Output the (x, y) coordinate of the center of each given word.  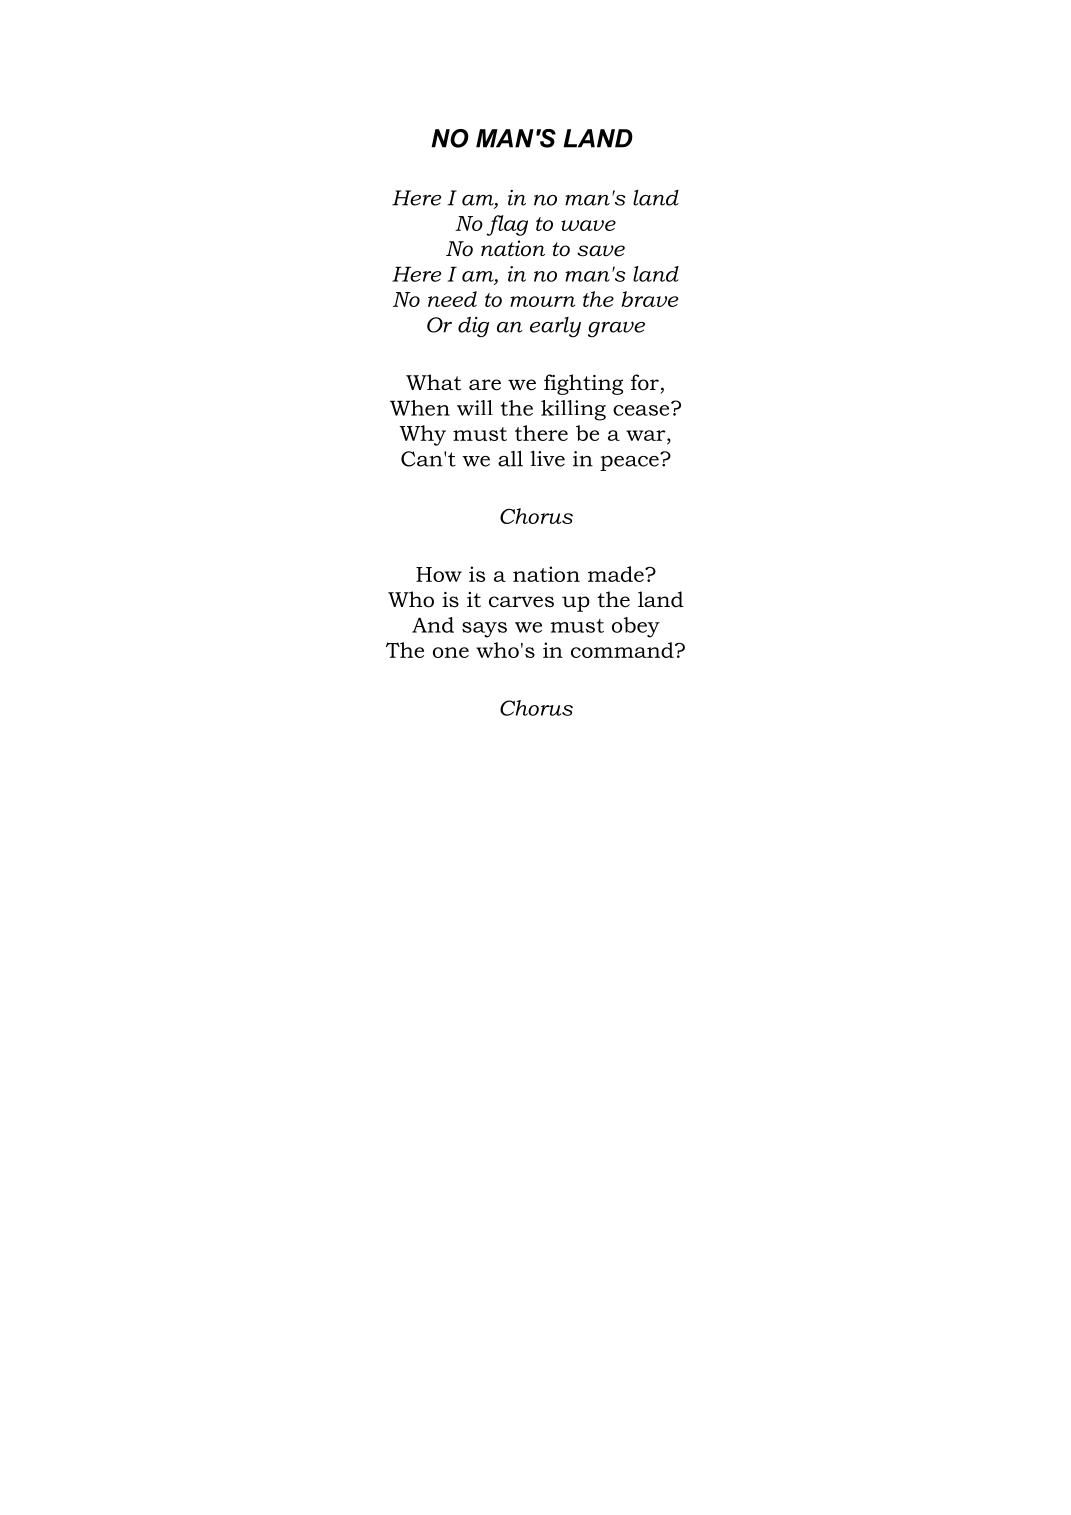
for (645, 382)
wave (588, 225)
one (451, 652)
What (433, 382)
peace (630, 462)
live (547, 459)
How (439, 574)
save (601, 251)
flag (507, 225)
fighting (583, 384)
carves (521, 602)
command (623, 650)
